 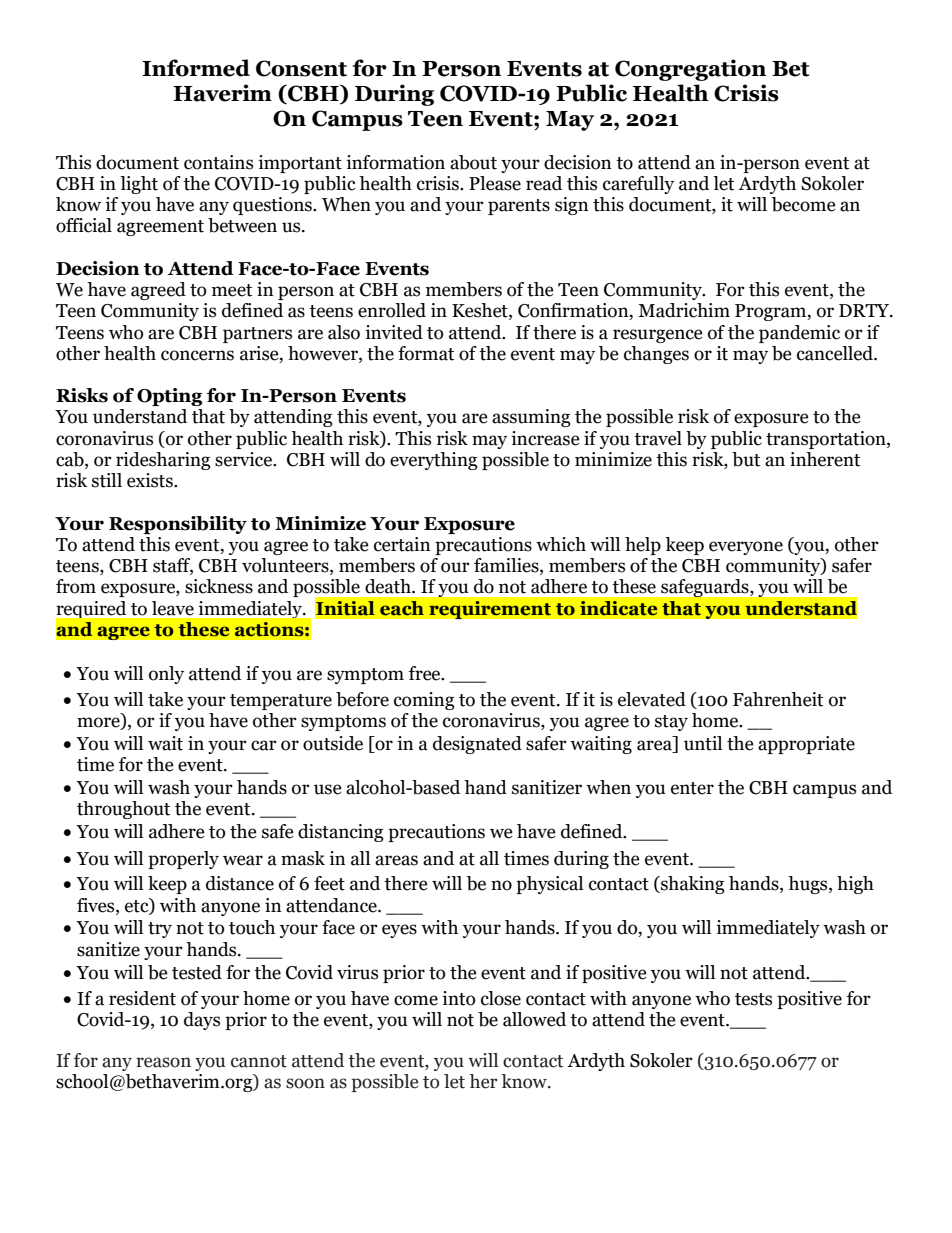 What do you see at coordinates (458, 998) in the screenshot?
I see `into` at bounding box center [458, 998].
